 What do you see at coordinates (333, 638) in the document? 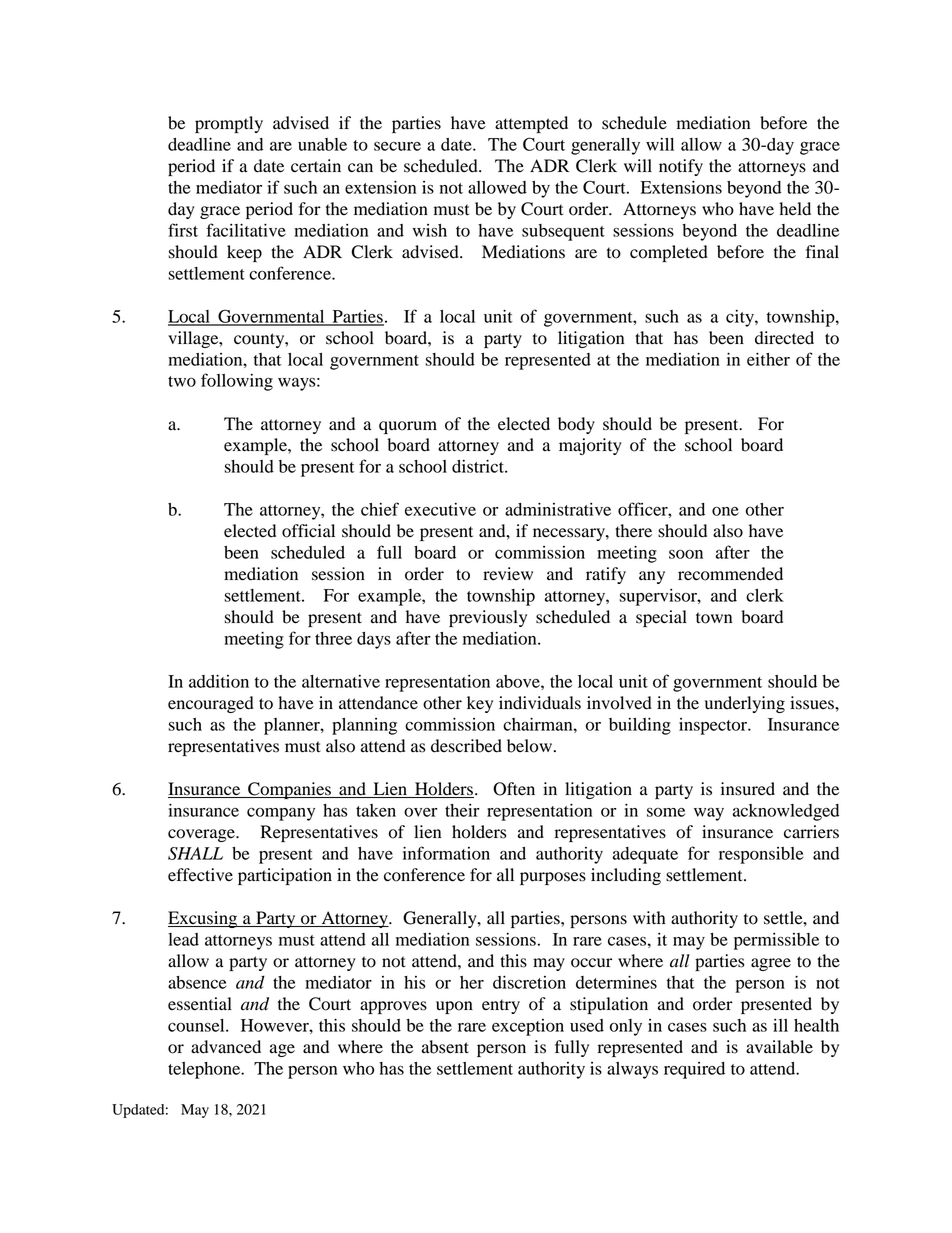
I see `three` at bounding box center [333, 638].
